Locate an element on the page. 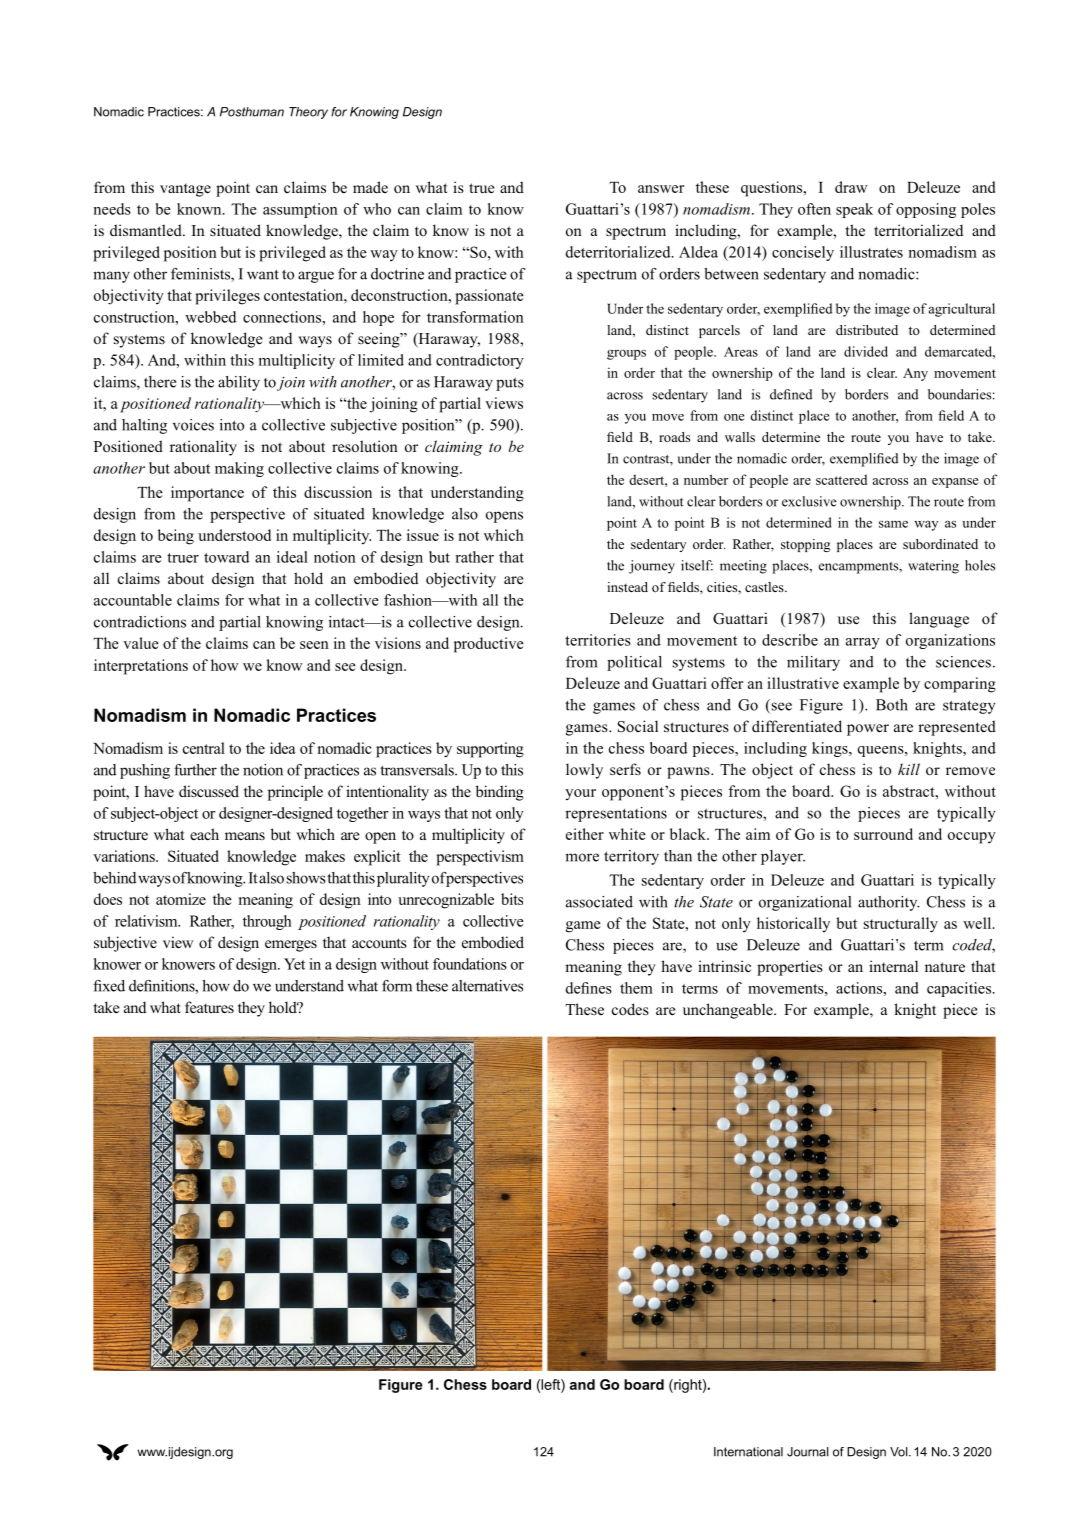 The image size is (1089, 1540). making is located at coordinates (239, 469).
